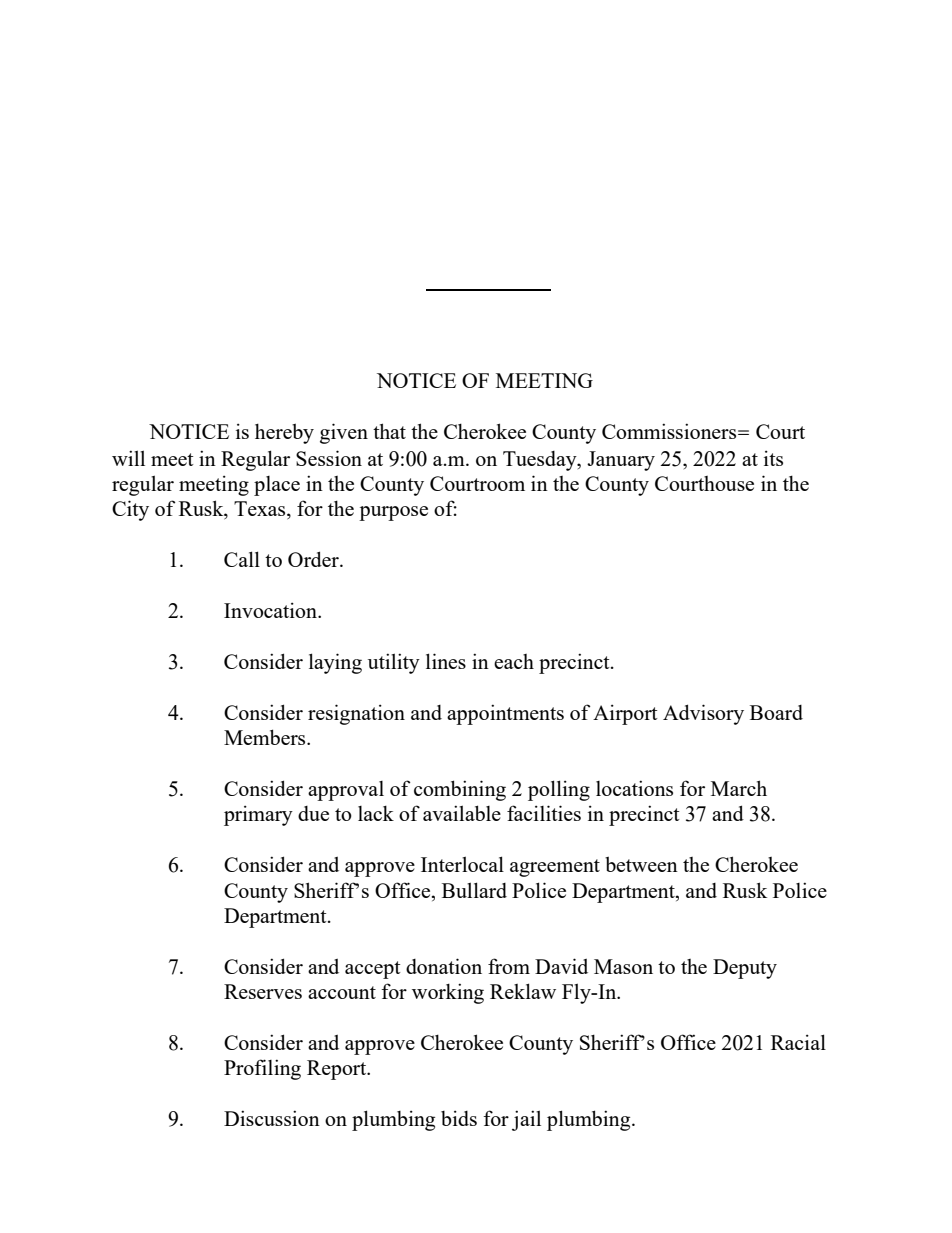 This screenshot has width=952, height=1233. I want to click on Reserves, so click(263, 991).
